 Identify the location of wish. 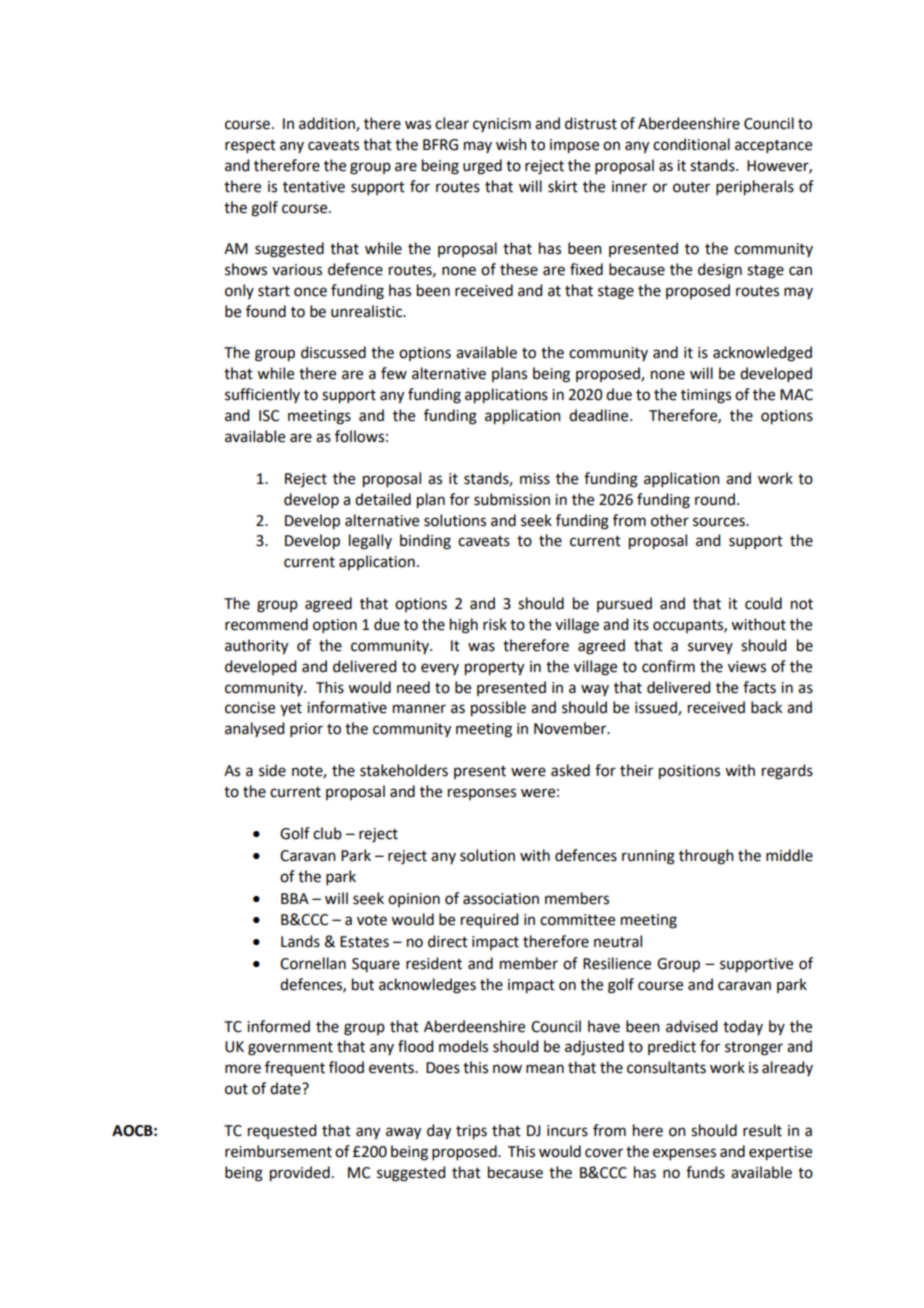
(511, 144).
